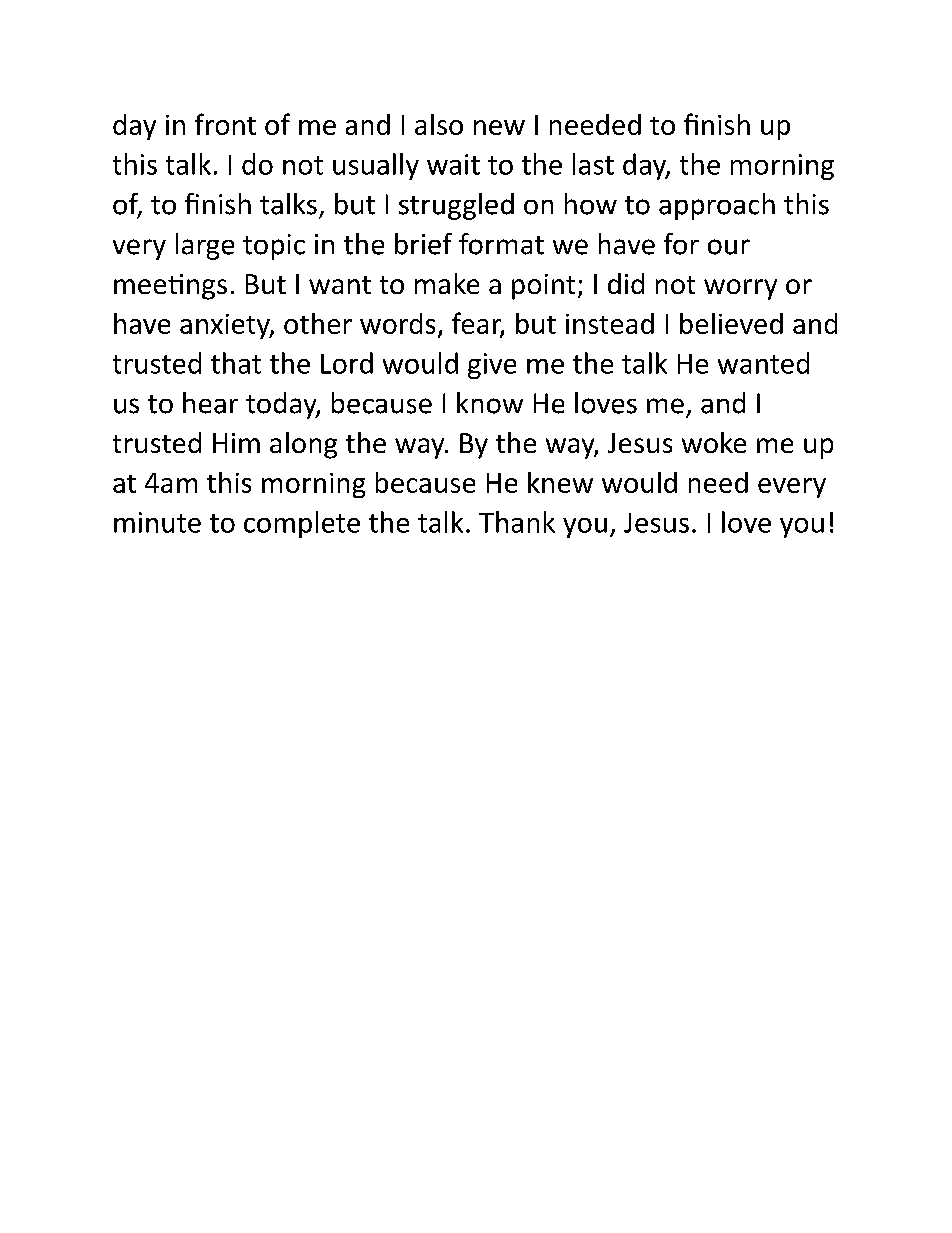  I want to click on instead, so click(610, 323).
